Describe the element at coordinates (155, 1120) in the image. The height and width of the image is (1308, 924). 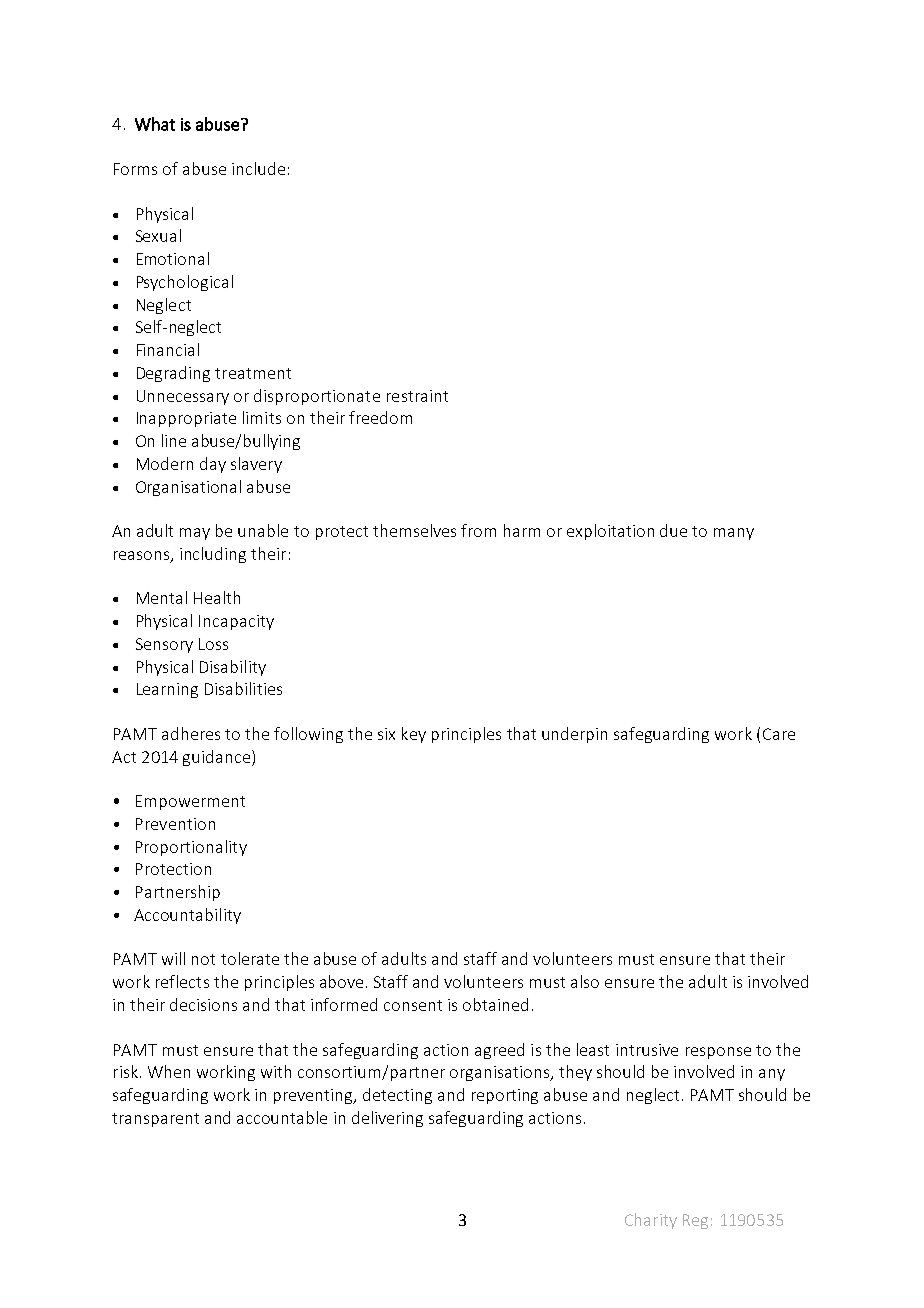
I see `transparent` at that location.
